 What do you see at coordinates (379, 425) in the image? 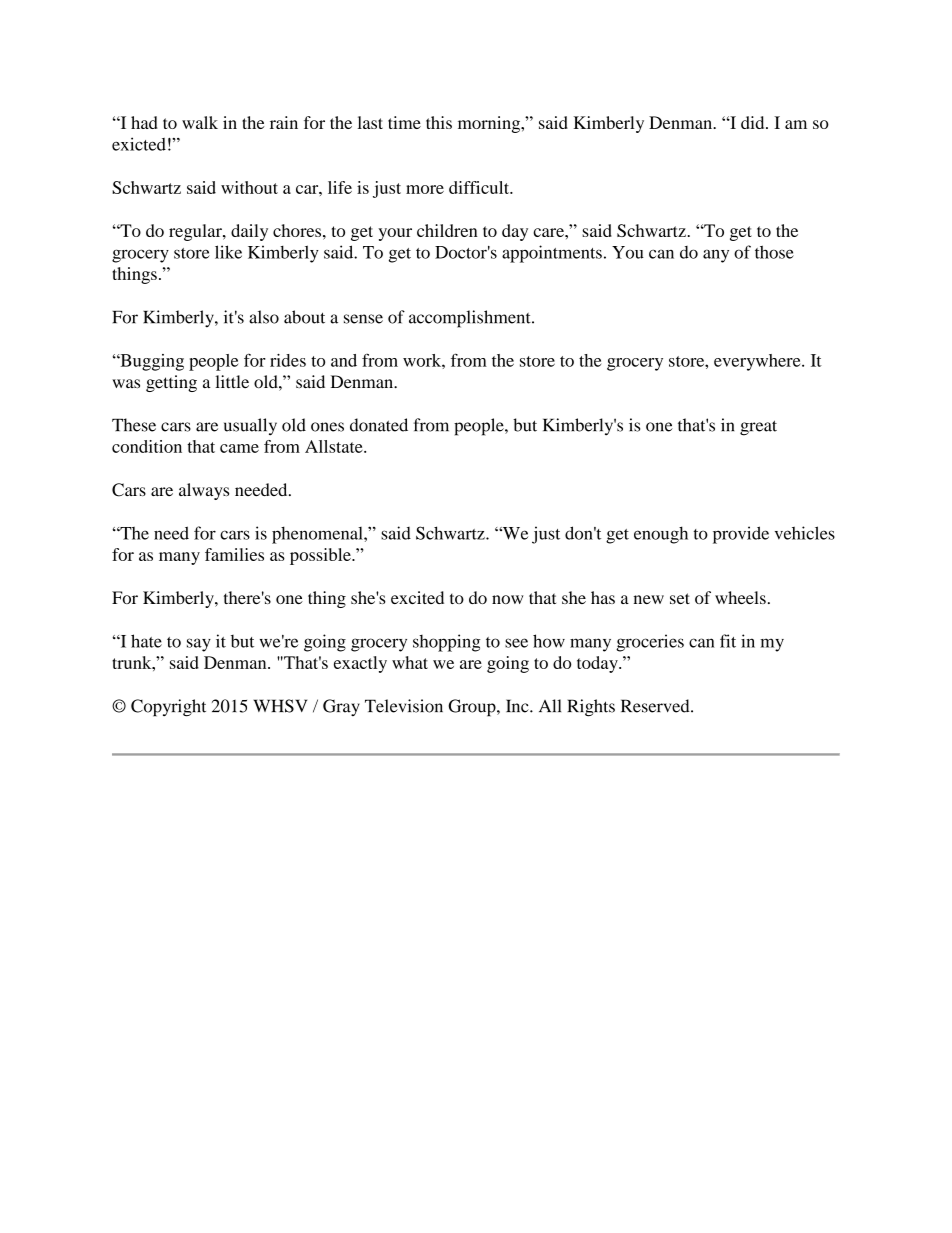
I see `donated` at bounding box center [379, 425].
